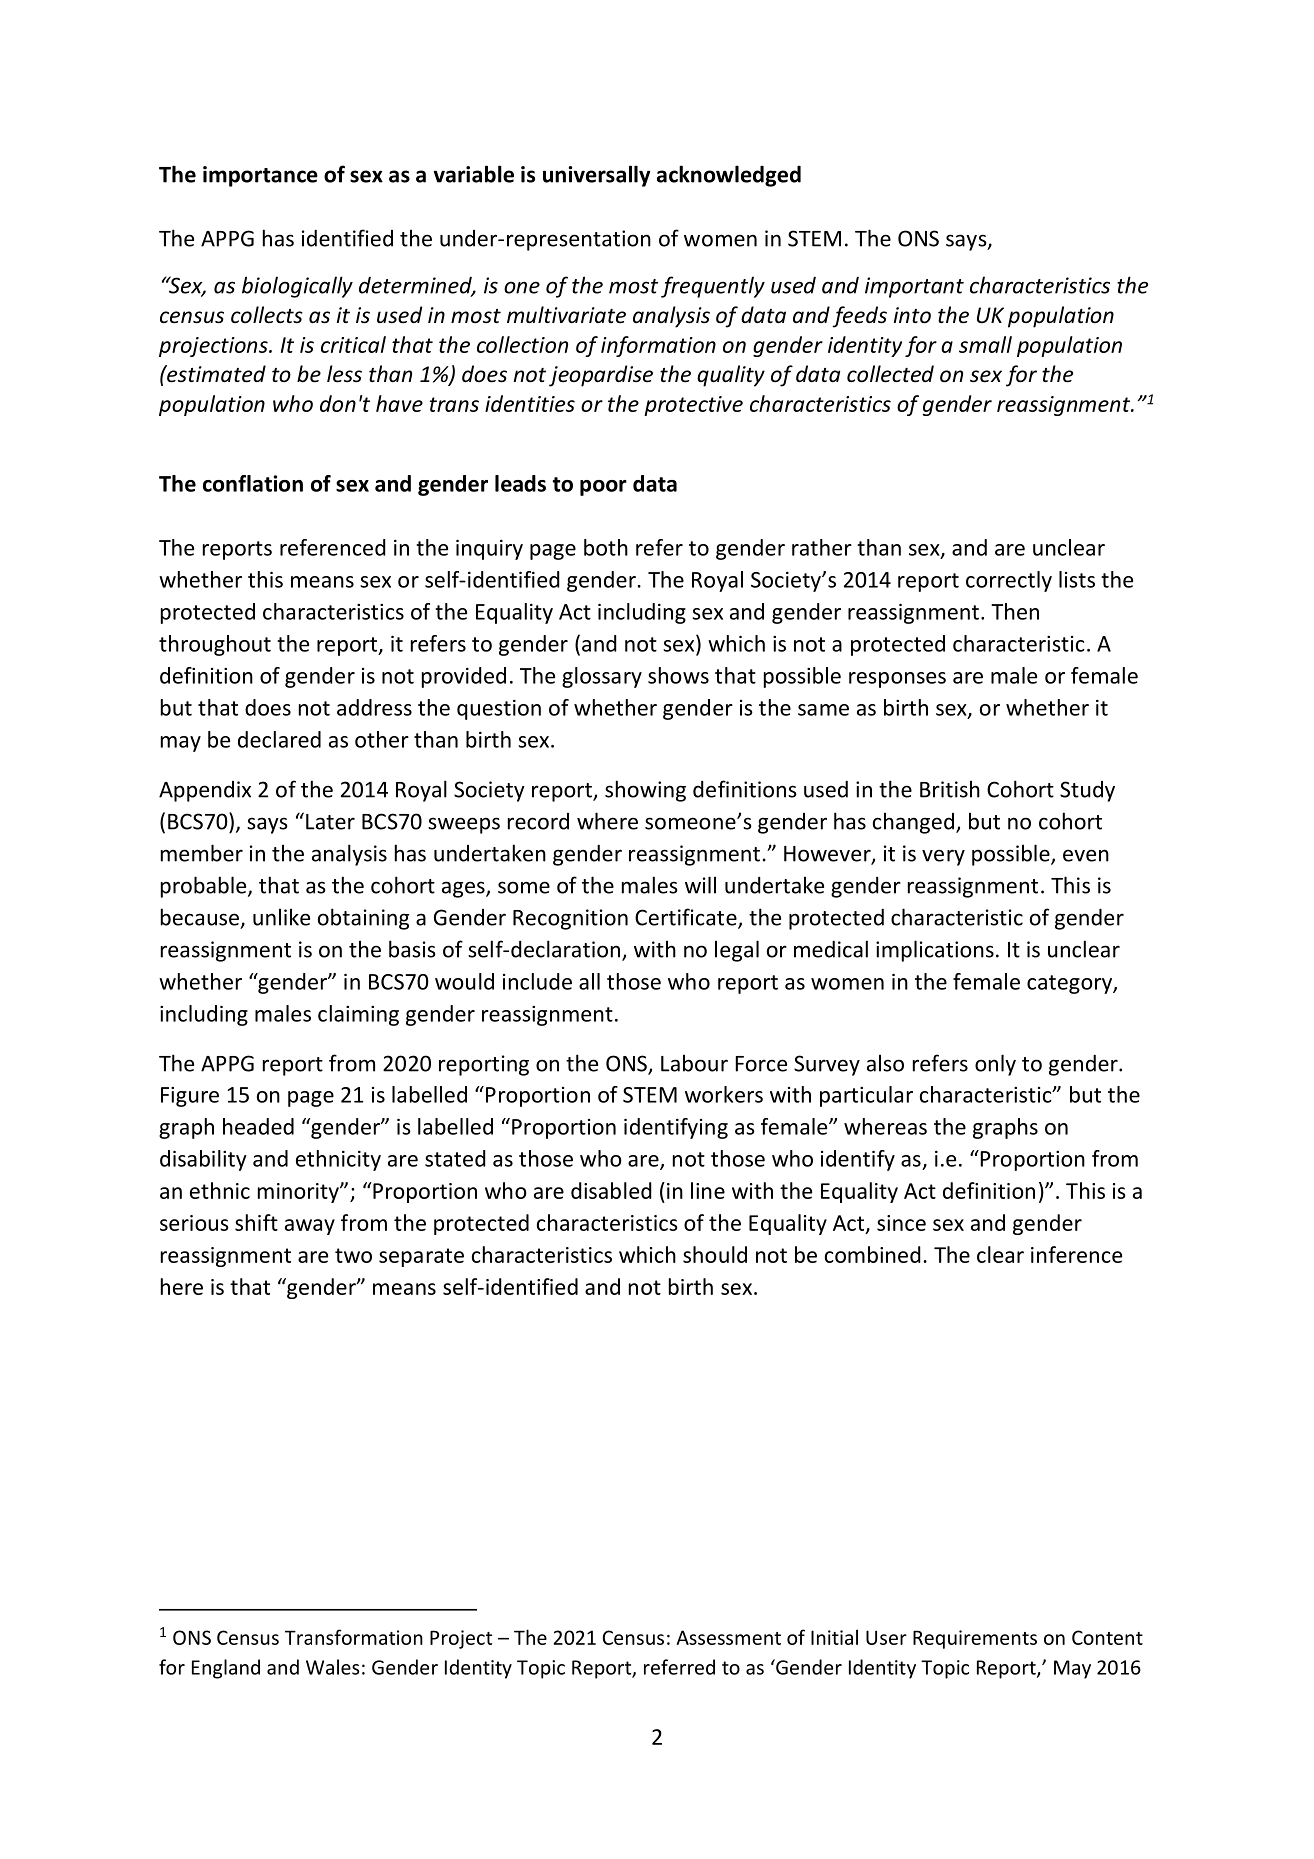 The width and height of the screenshot is (1314, 1859). Describe the element at coordinates (332, 1667) in the screenshot. I see `Wales` at that location.
